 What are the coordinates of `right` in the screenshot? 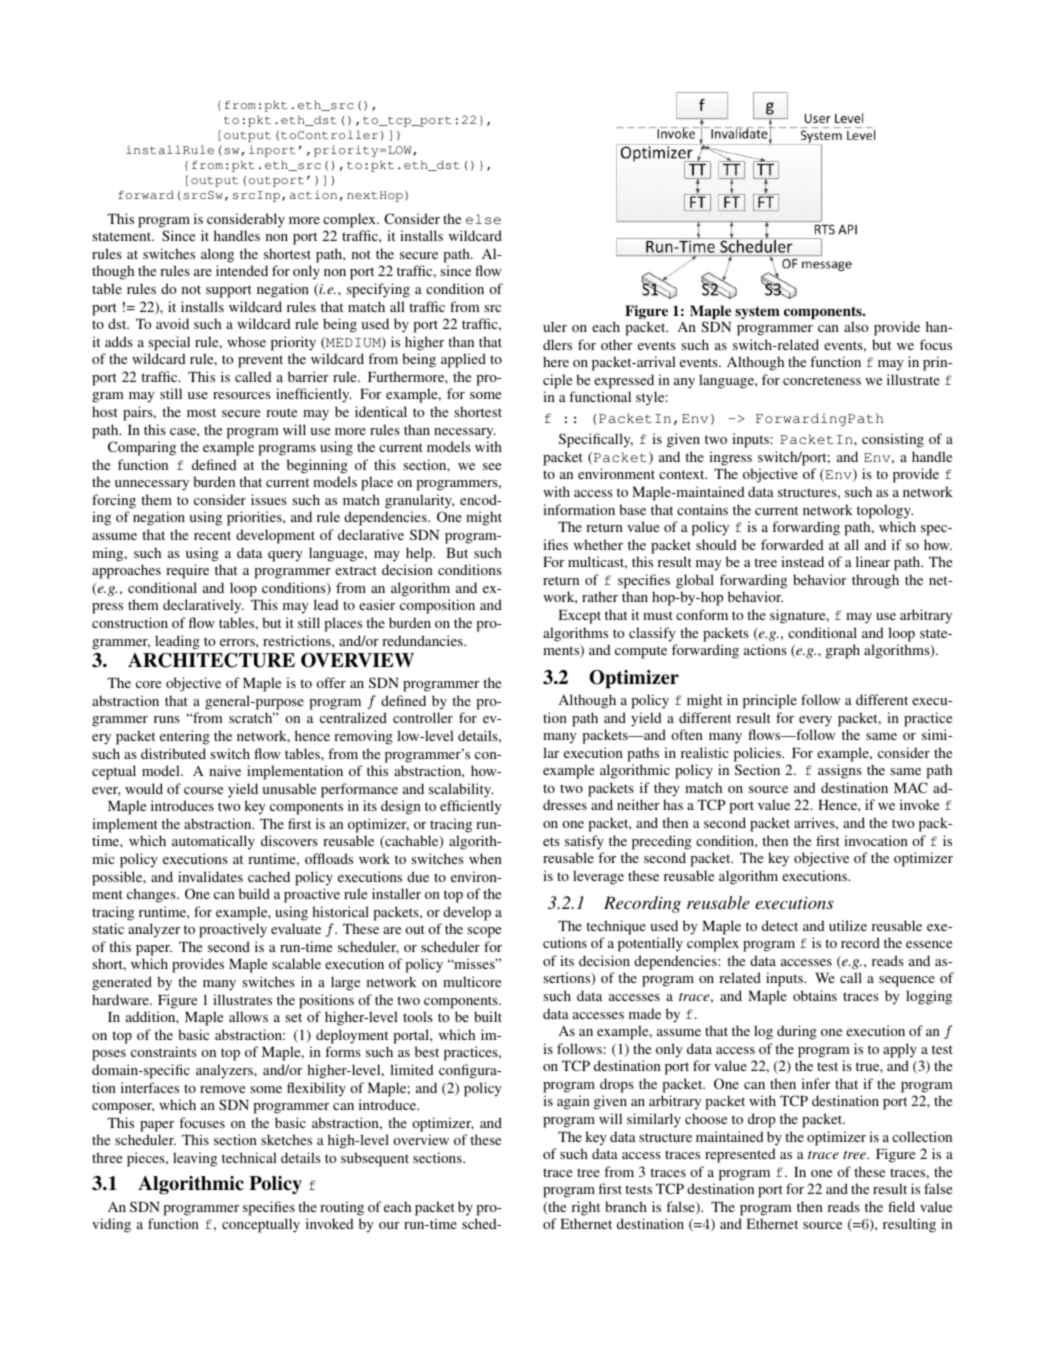 It's located at (586, 1208).
